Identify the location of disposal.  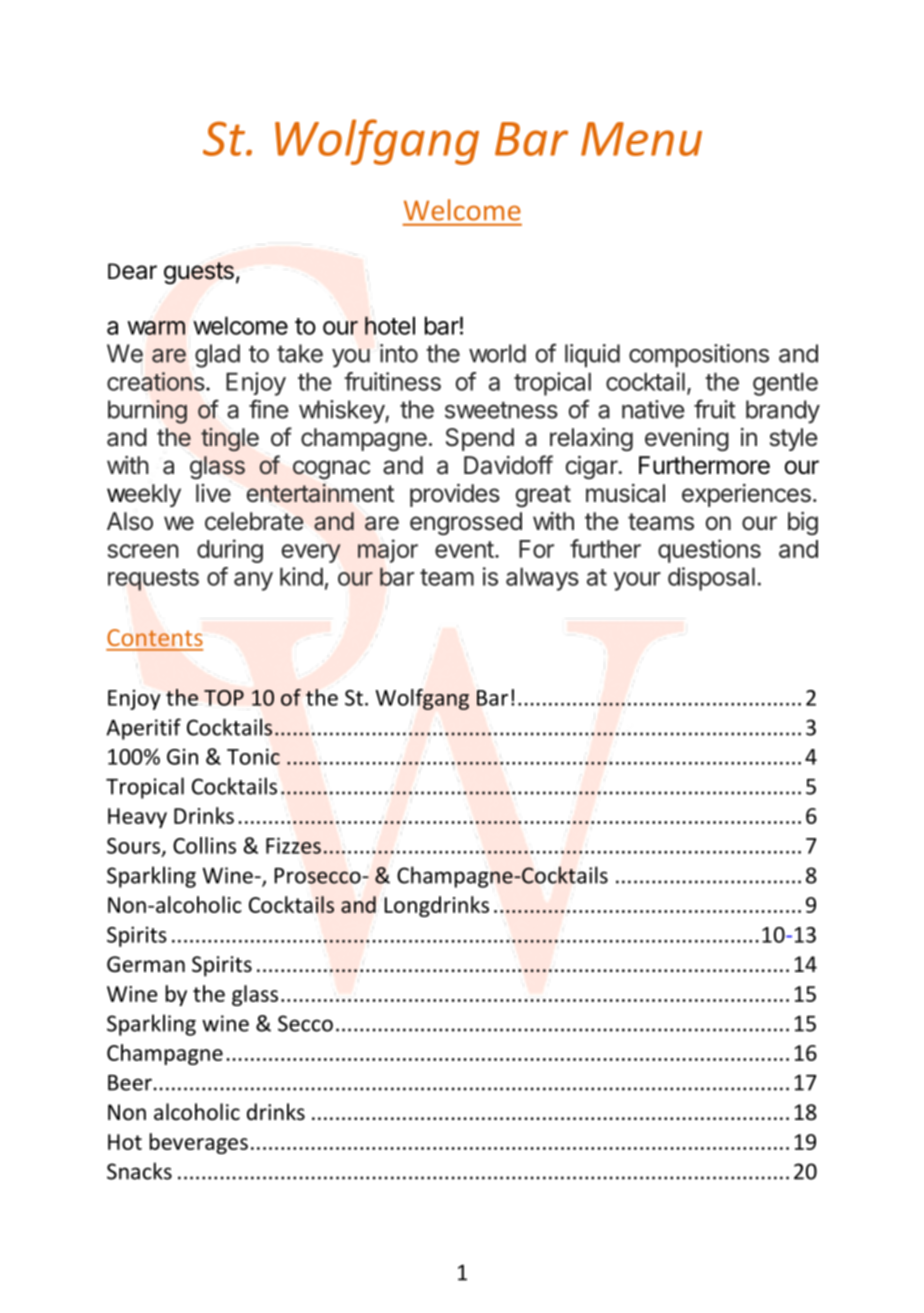
(711, 579).
